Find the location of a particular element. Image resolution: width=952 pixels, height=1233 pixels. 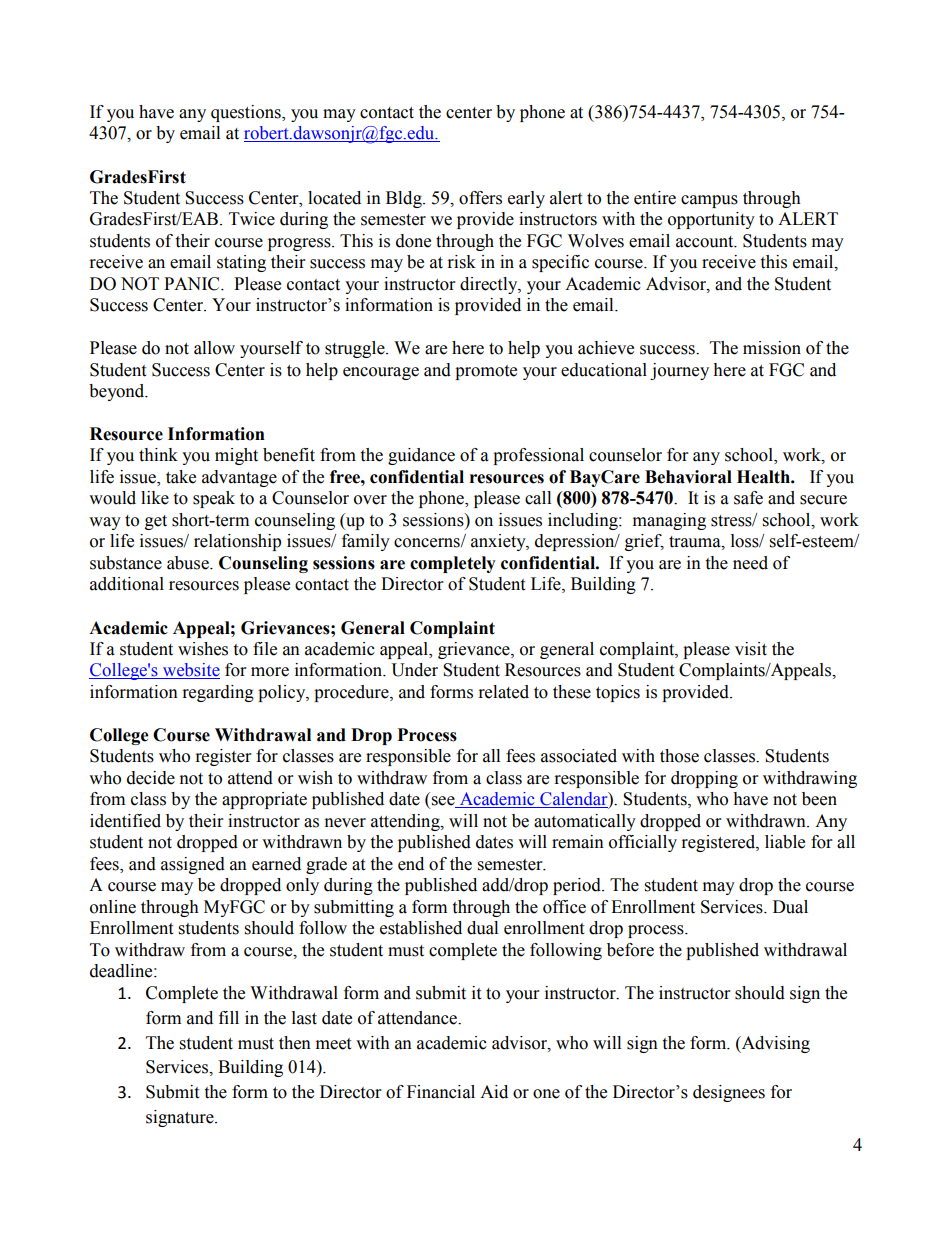

see is located at coordinates (443, 802).
